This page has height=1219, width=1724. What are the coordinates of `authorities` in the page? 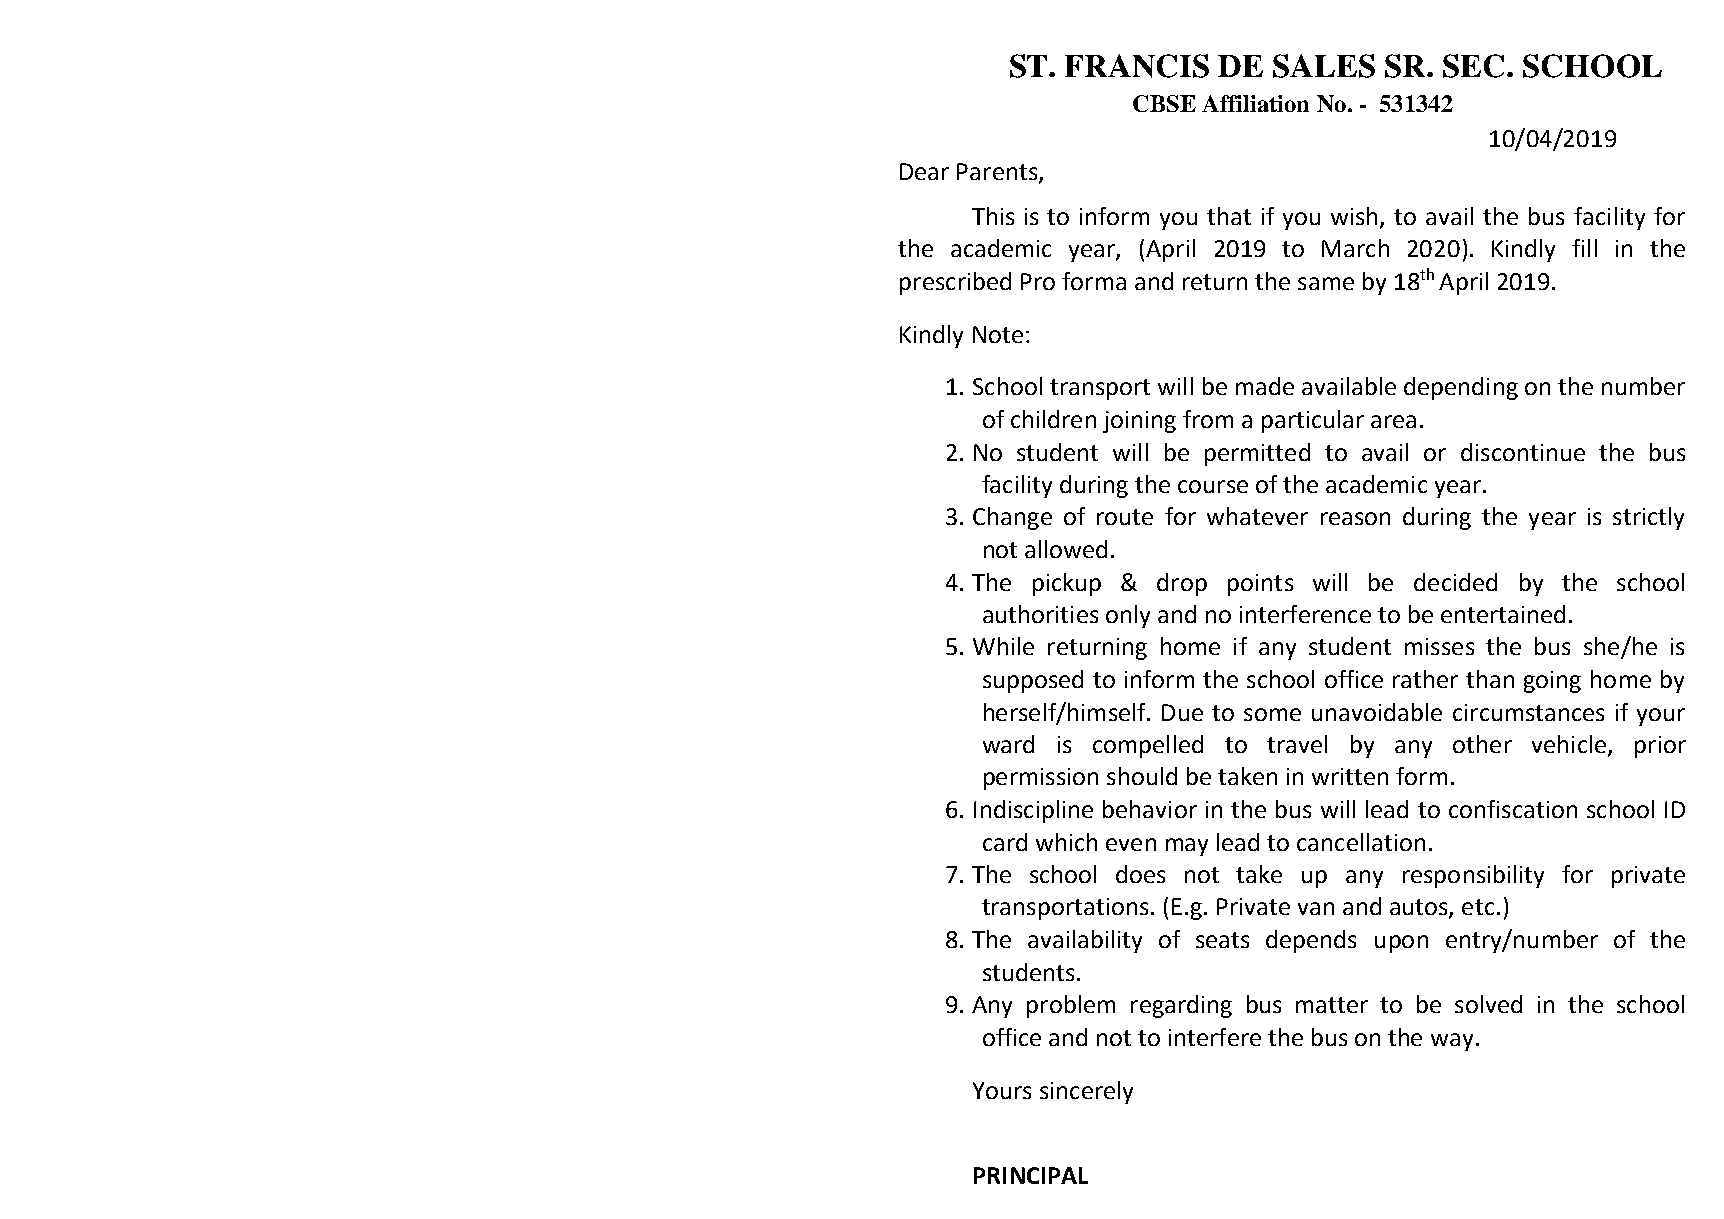 It's located at (1040, 614).
